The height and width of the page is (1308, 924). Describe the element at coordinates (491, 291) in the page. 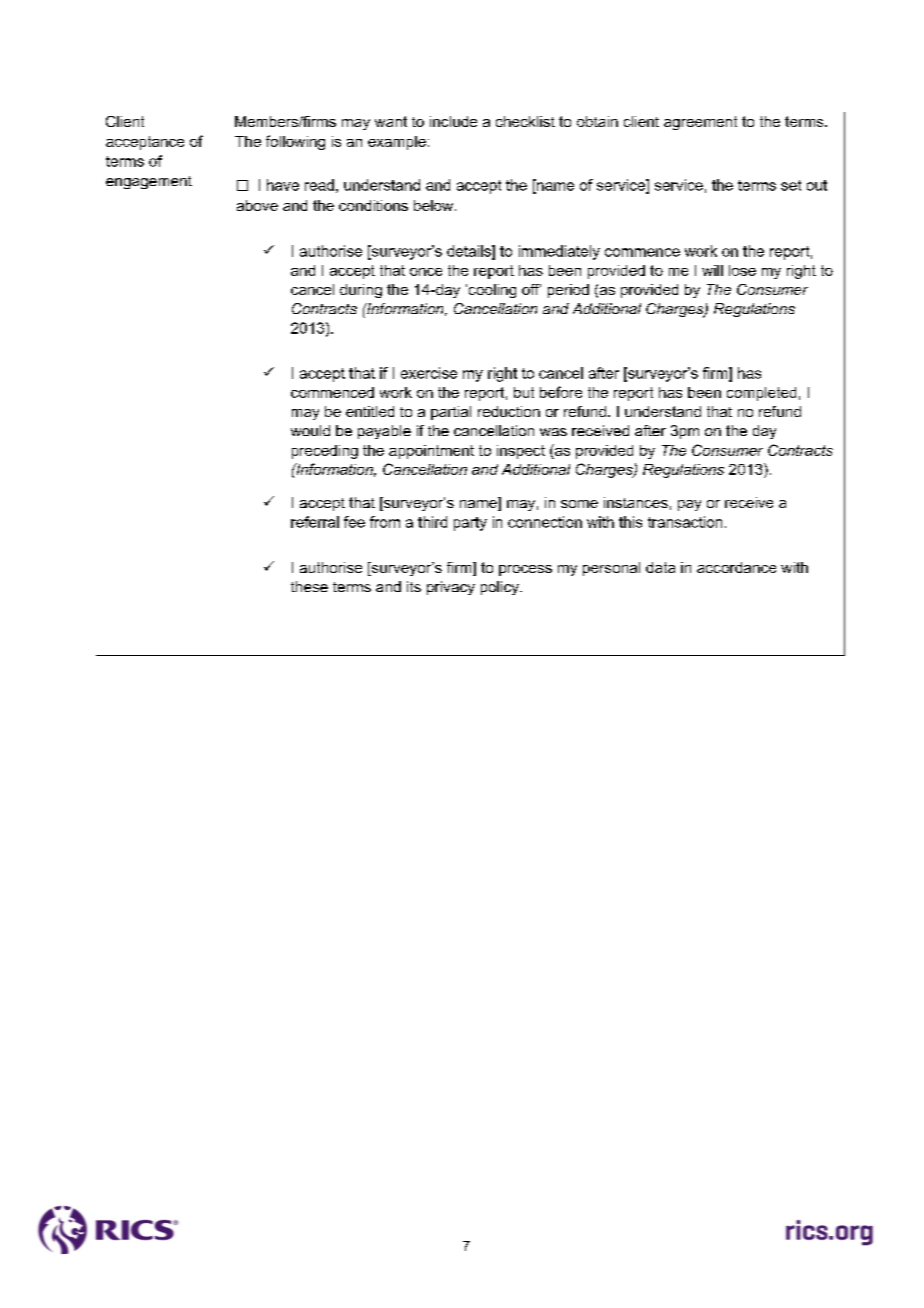

I see `cooling` at that location.
